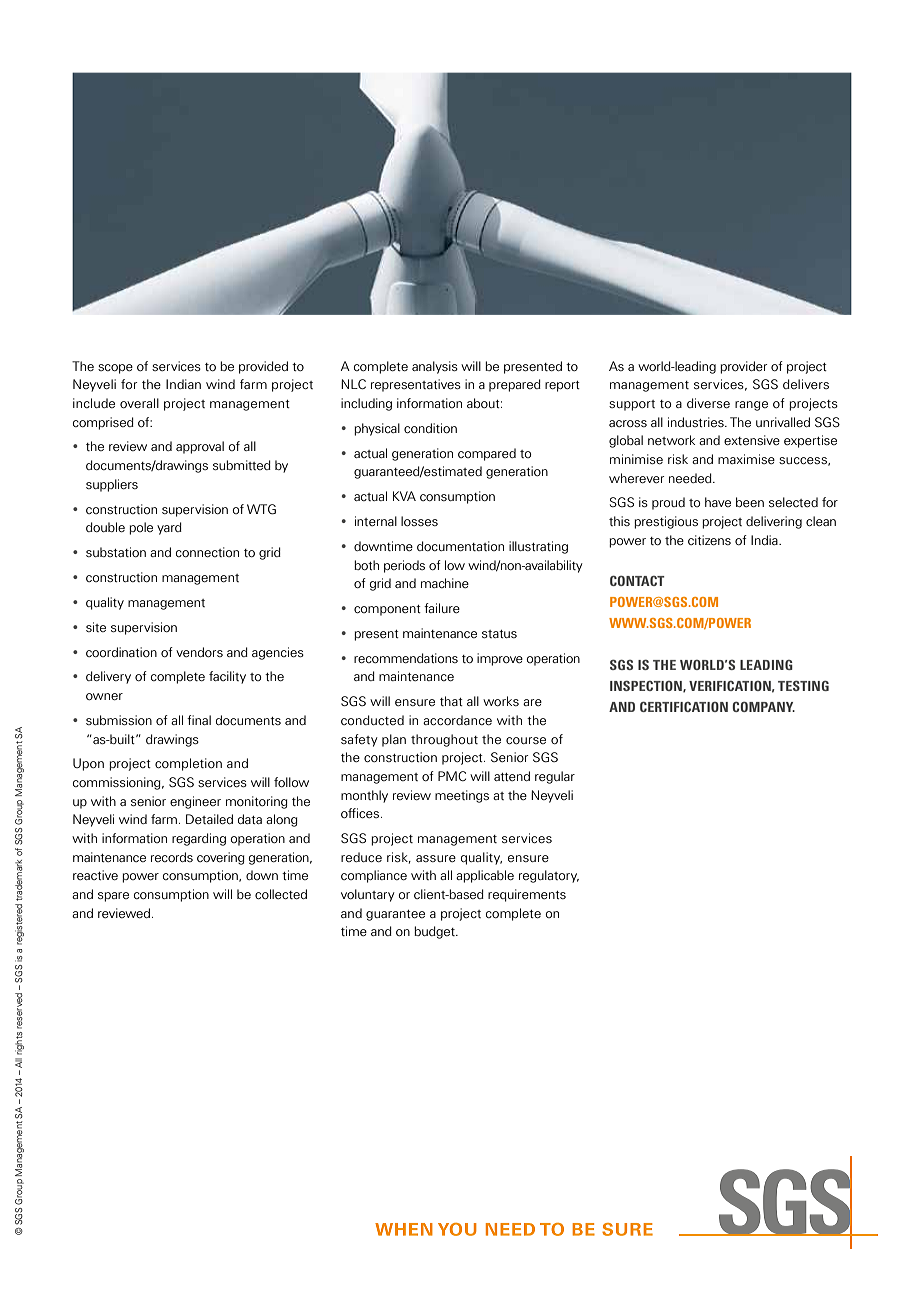  Describe the element at coordinates (452, 776) in the document. I see `PMC` at that location.
